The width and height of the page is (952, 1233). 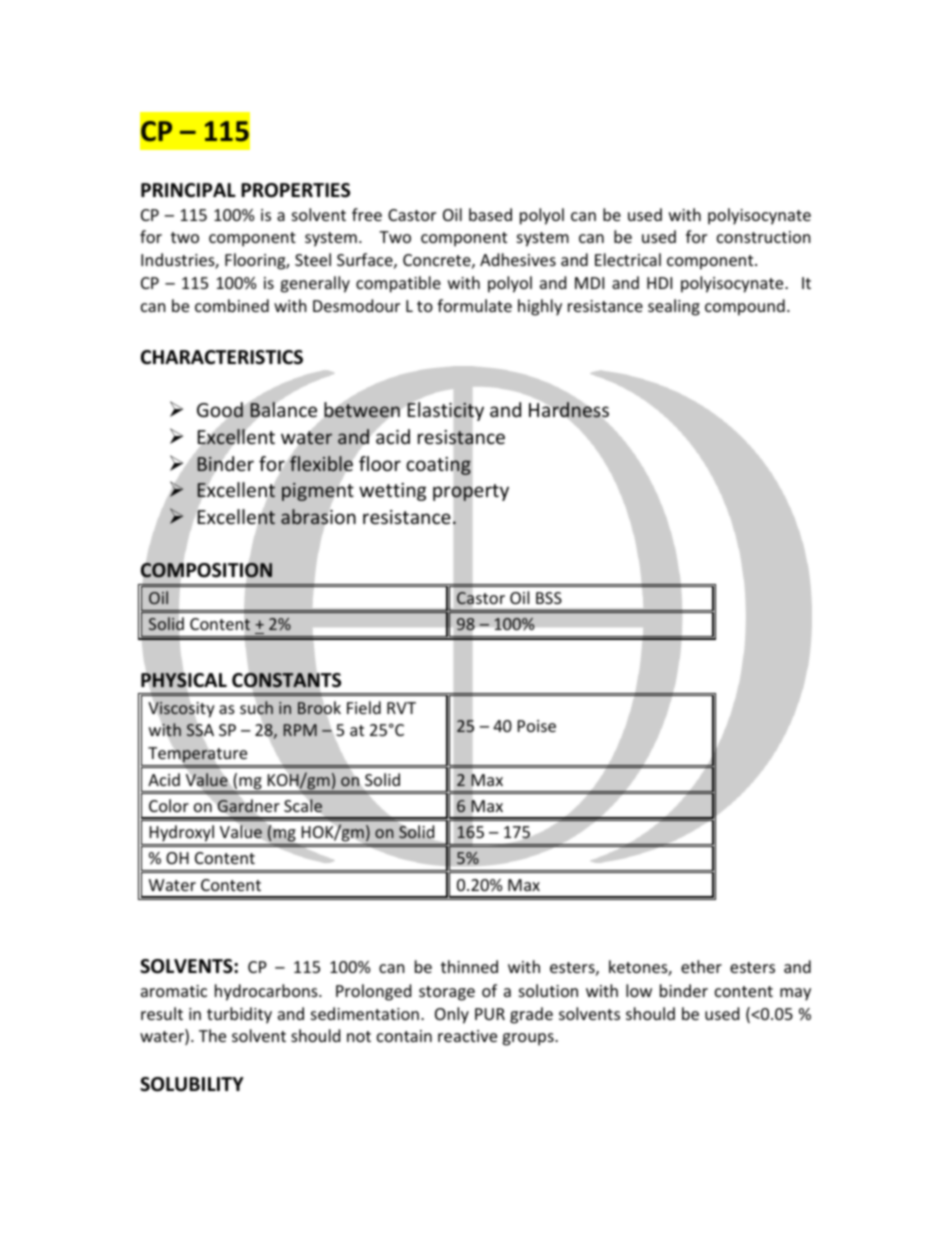 What do you see at coordinates (192, 1084) in the page?
I see `SOLUBILITY` at bounding box center [192, 1084].
